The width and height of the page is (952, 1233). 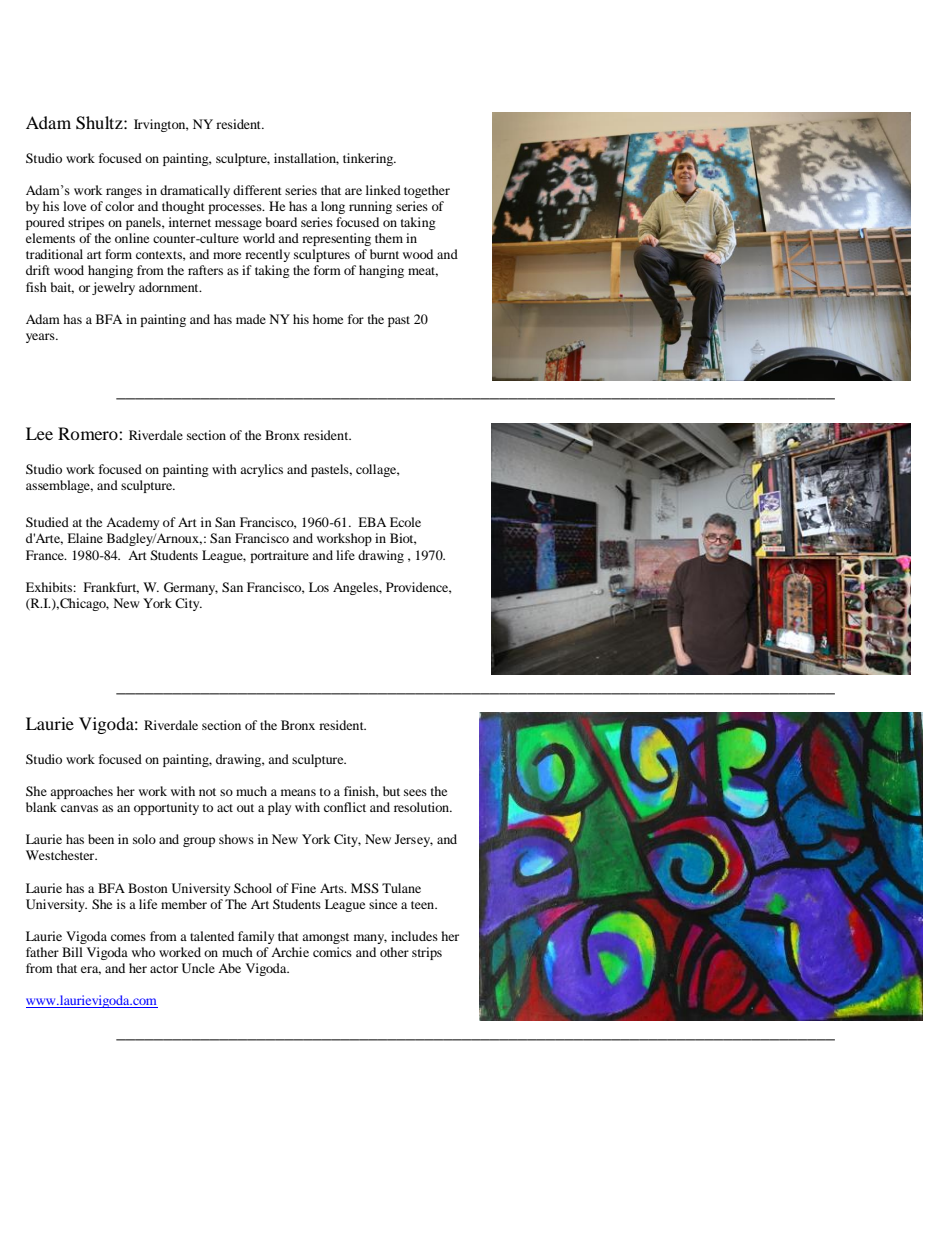 I want to click on processes, so click(x=236, y=209).
